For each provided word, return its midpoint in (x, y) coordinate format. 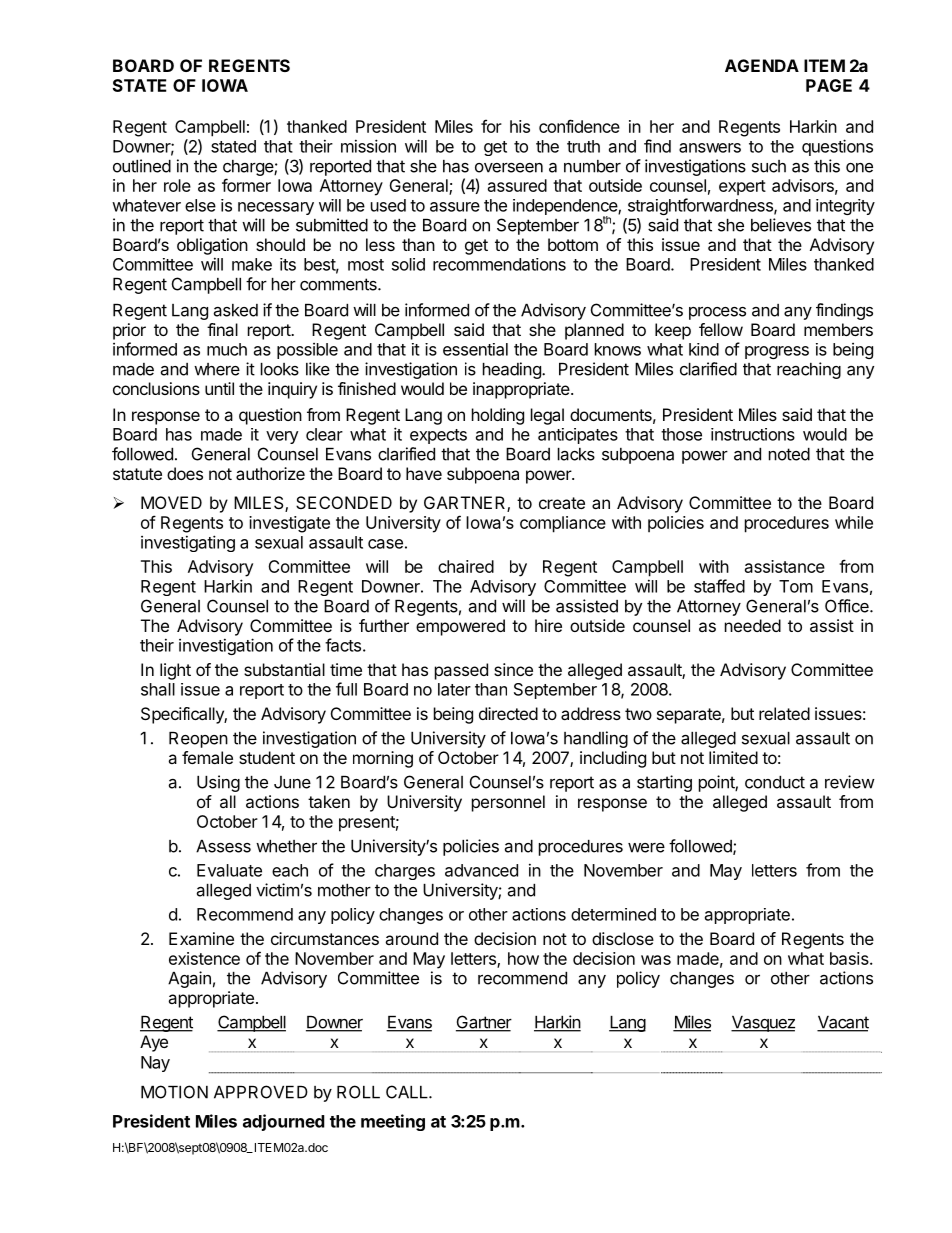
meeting (393, 1122)
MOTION (174, 1092)
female (207, 757)
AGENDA (762, 65)
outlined (142, 166)
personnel (508, 803)
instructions (753, 434)
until (219, 388)
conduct (775, 782)
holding (498, 416)
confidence (579, 126)
